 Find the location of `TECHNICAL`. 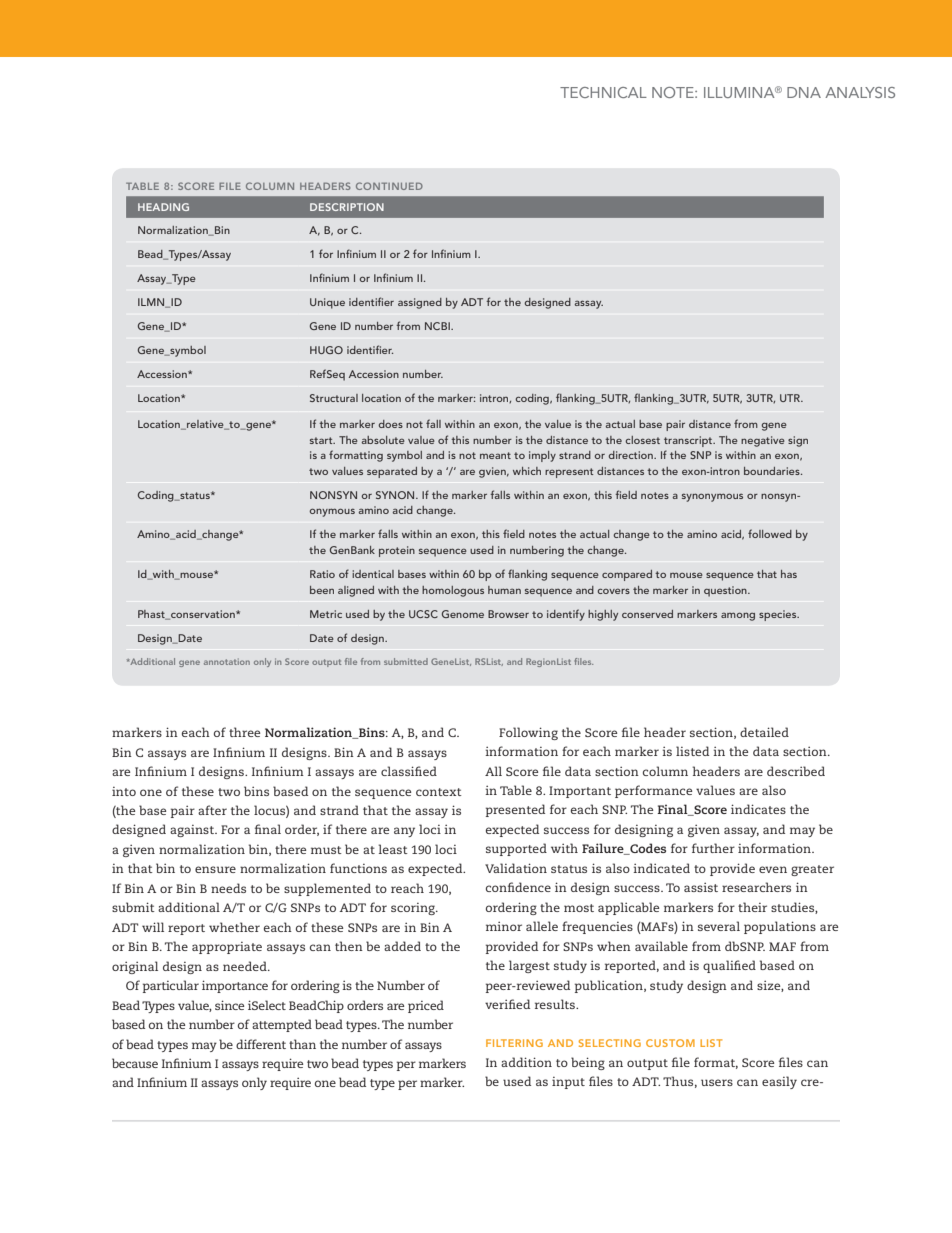

TECHNICAL is located at coordinates (603, 92).
